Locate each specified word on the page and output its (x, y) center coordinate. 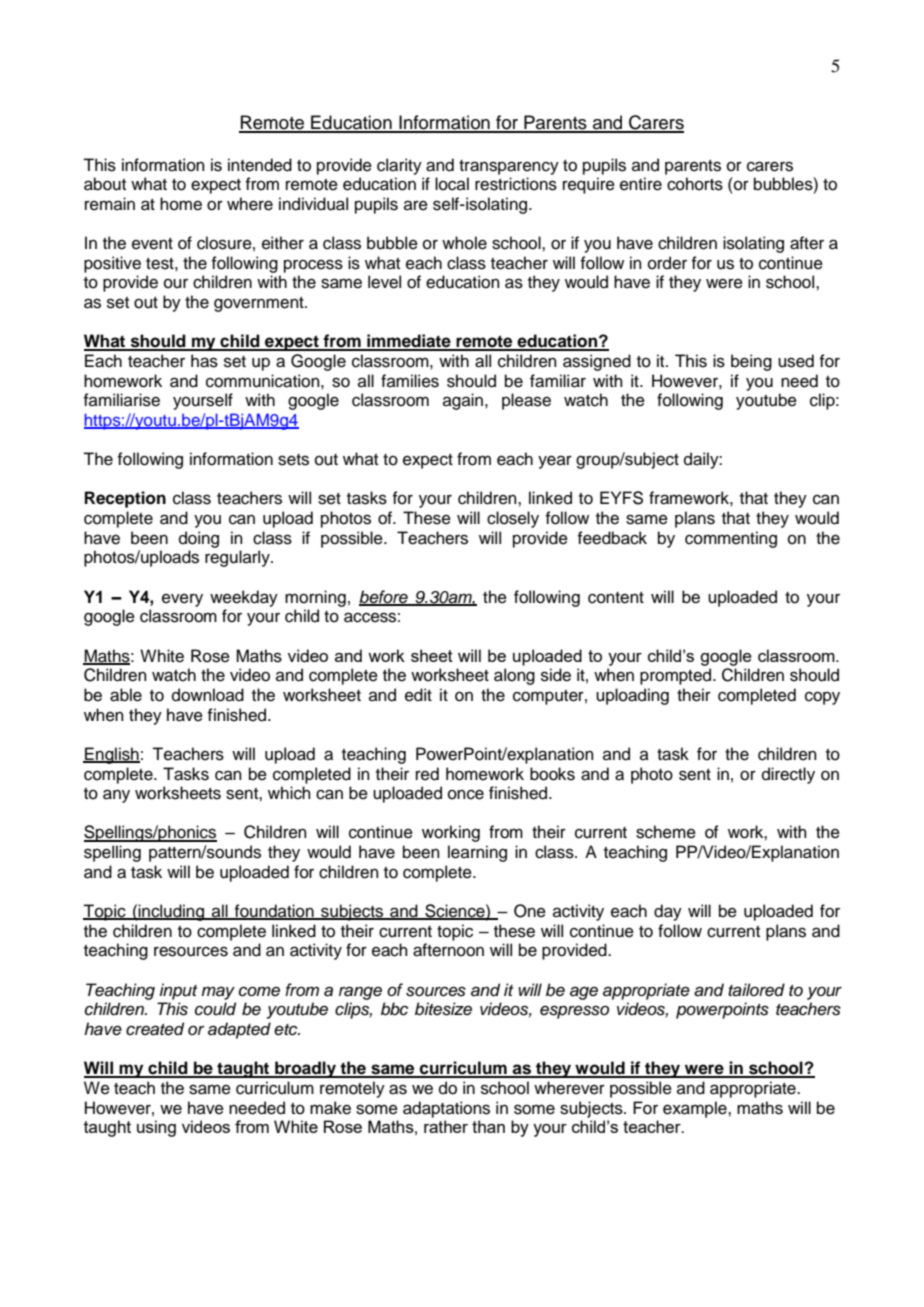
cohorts (695, 184)
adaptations (446, 1109)
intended (260, 165)
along (514, 676)
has (204, 361)
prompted (677, 676)
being (751, 362)
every (182, 600)
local (452, 184)
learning (477, 853)
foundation (274, 912)
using (156, 1128)
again (464, 401)
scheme (666, 832)
